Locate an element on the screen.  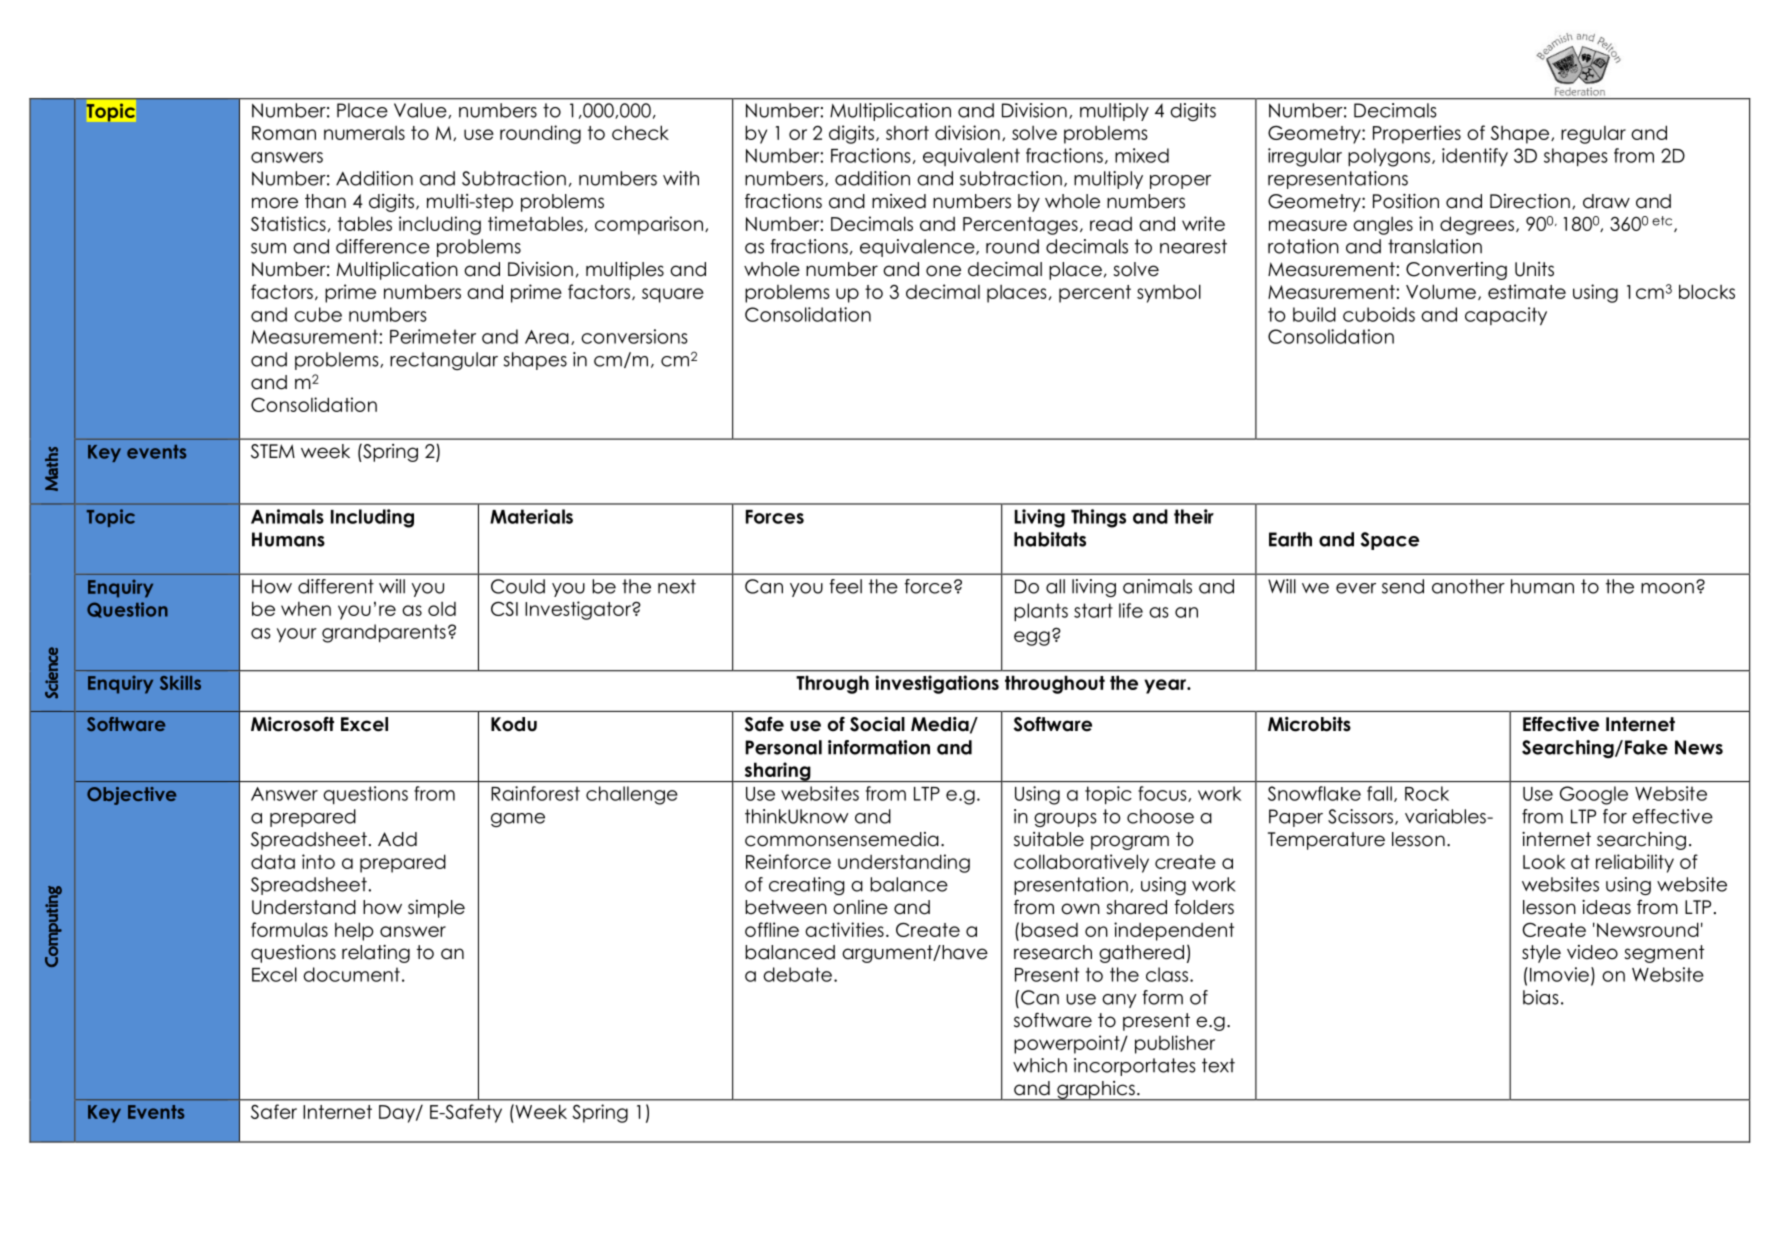
Roman is located at coordinates (284, 133).
